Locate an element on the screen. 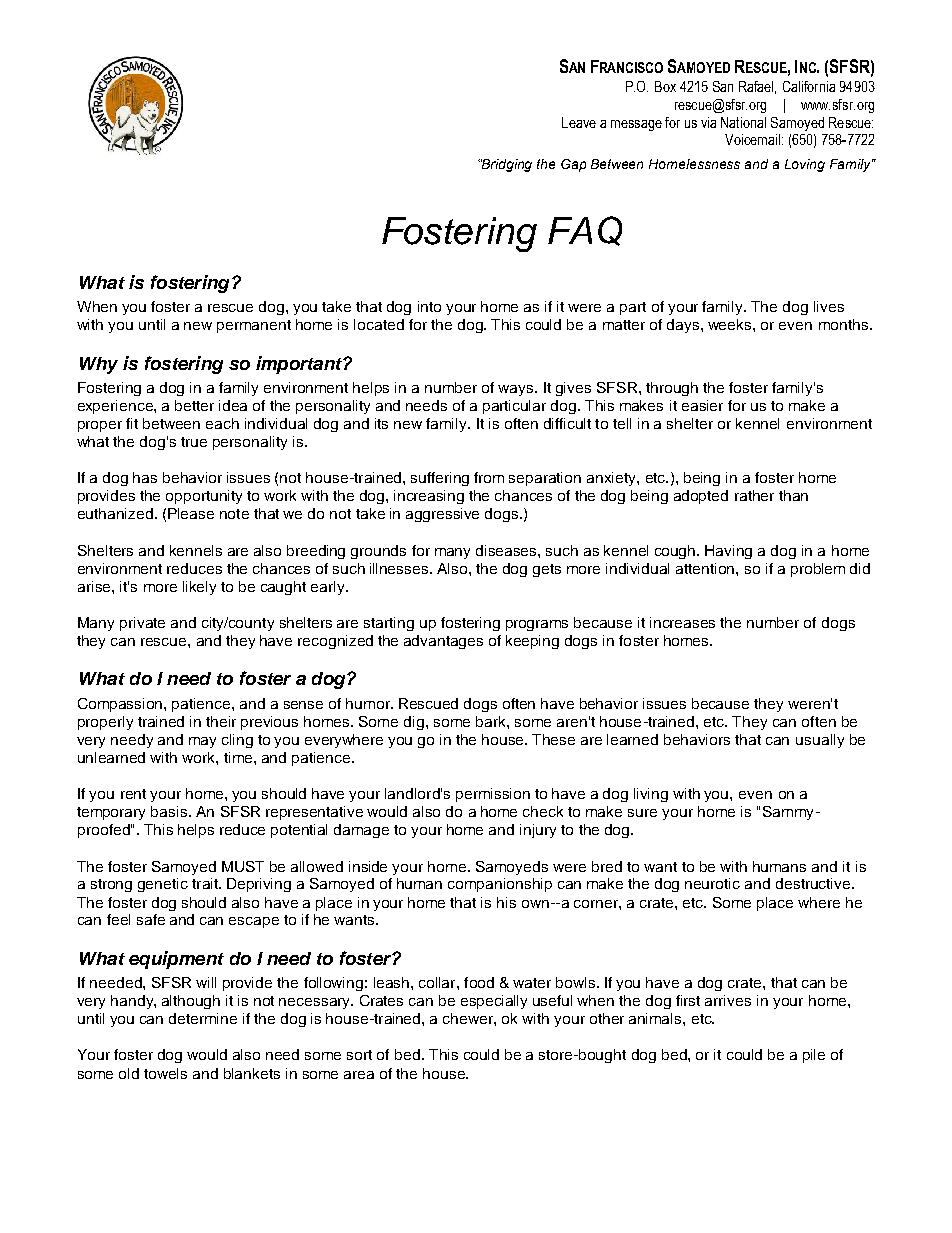  gets is located at coordinates (547, 570).
